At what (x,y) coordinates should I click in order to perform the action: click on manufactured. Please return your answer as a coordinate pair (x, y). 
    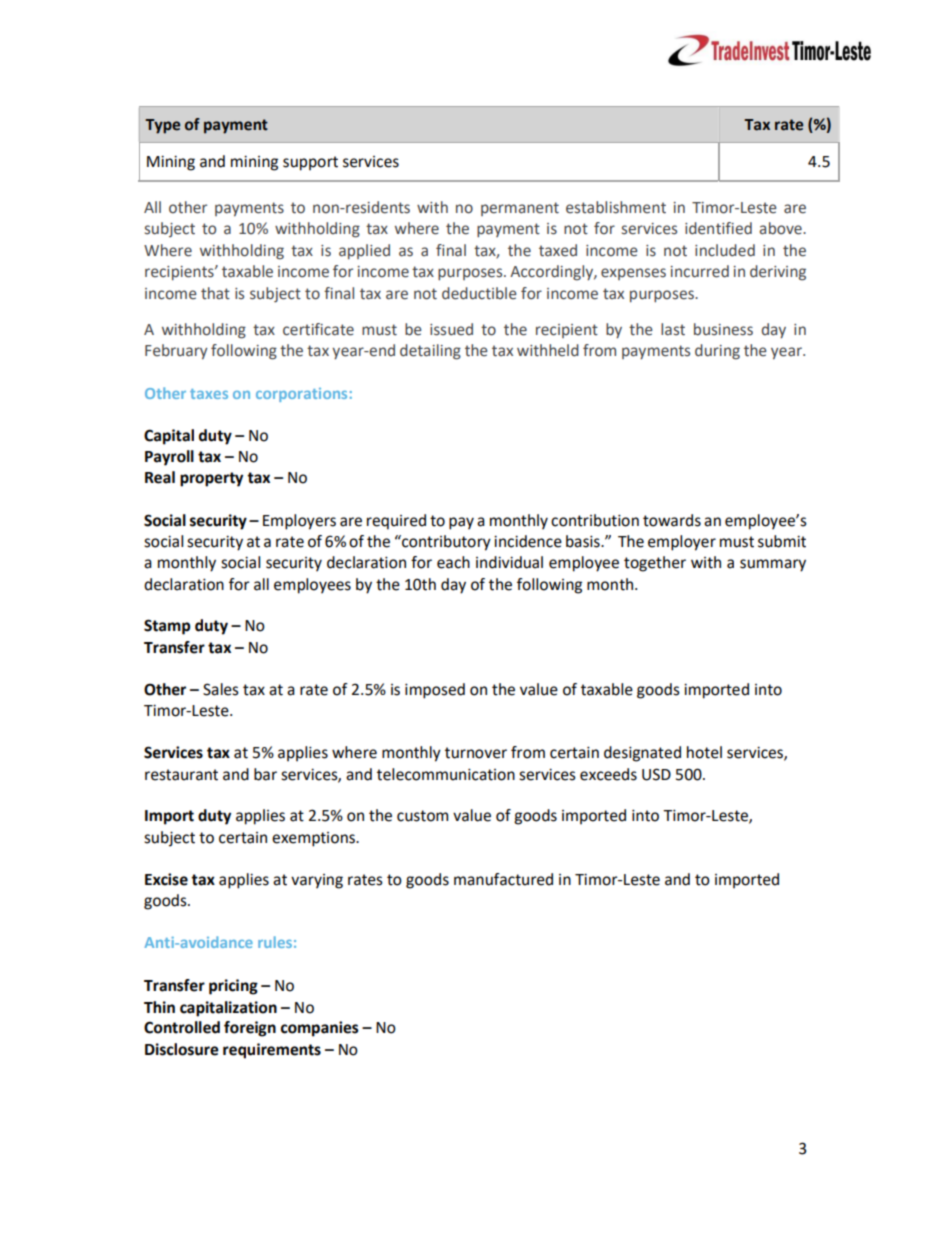
    Looking at the image, I should click on (503, 879).
